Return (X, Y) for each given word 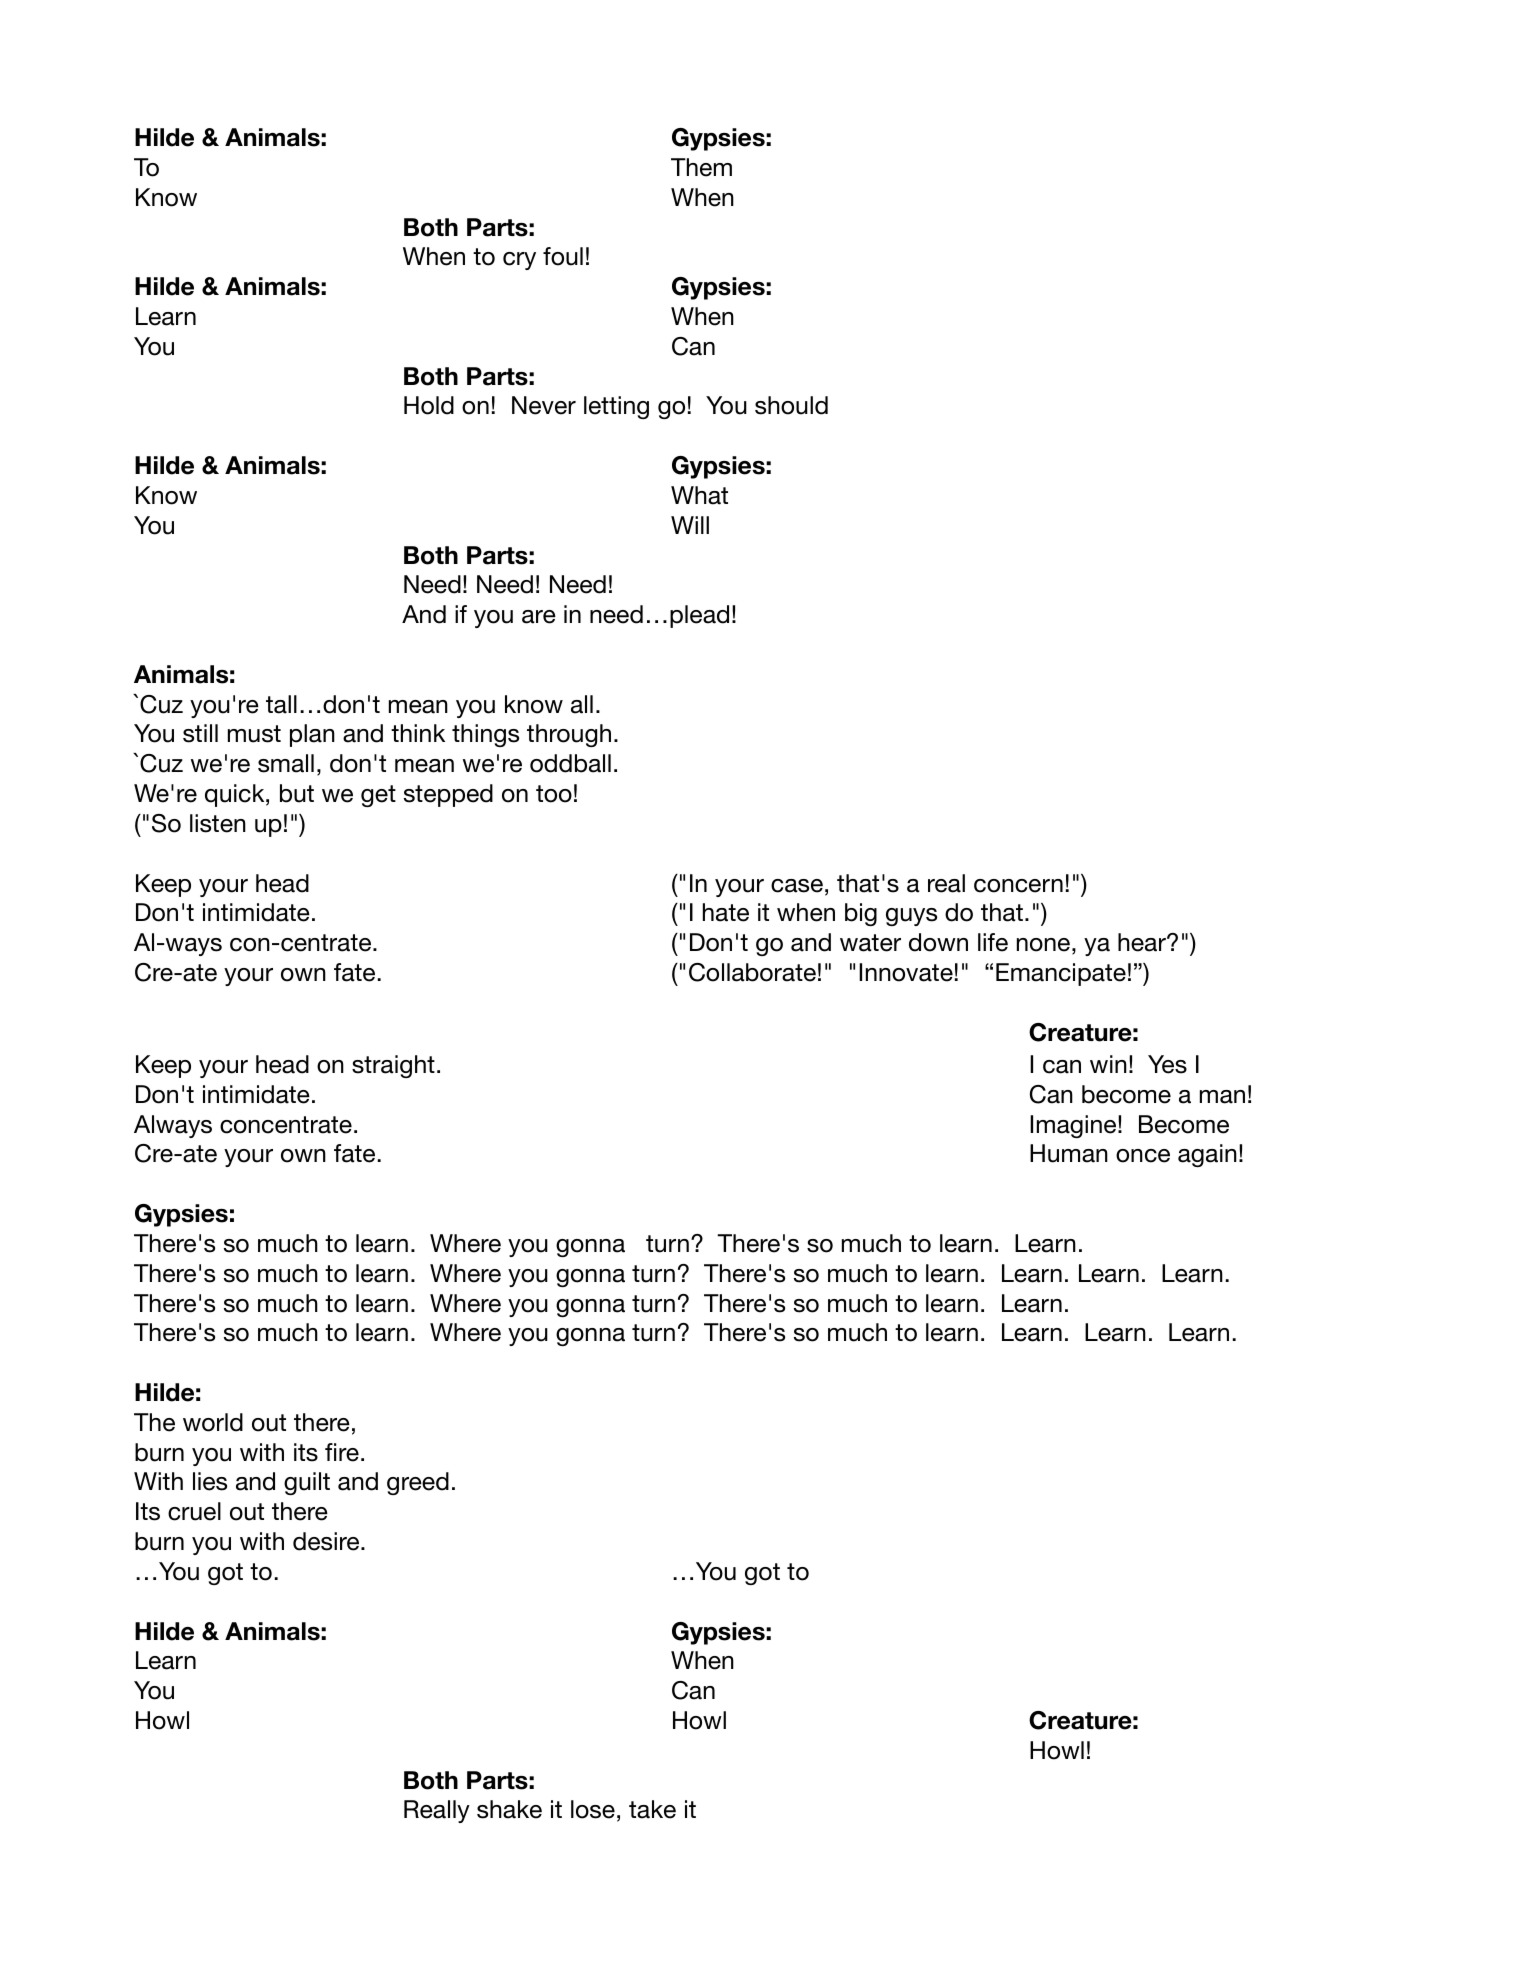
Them (701, 167)
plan (312, 735)
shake (509, 1809)
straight (393, 1066)
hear (1143, 942)
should (791, 405)
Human (1069, 1153)
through (569, 735)
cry (519, 261)
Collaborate (752, 972)
